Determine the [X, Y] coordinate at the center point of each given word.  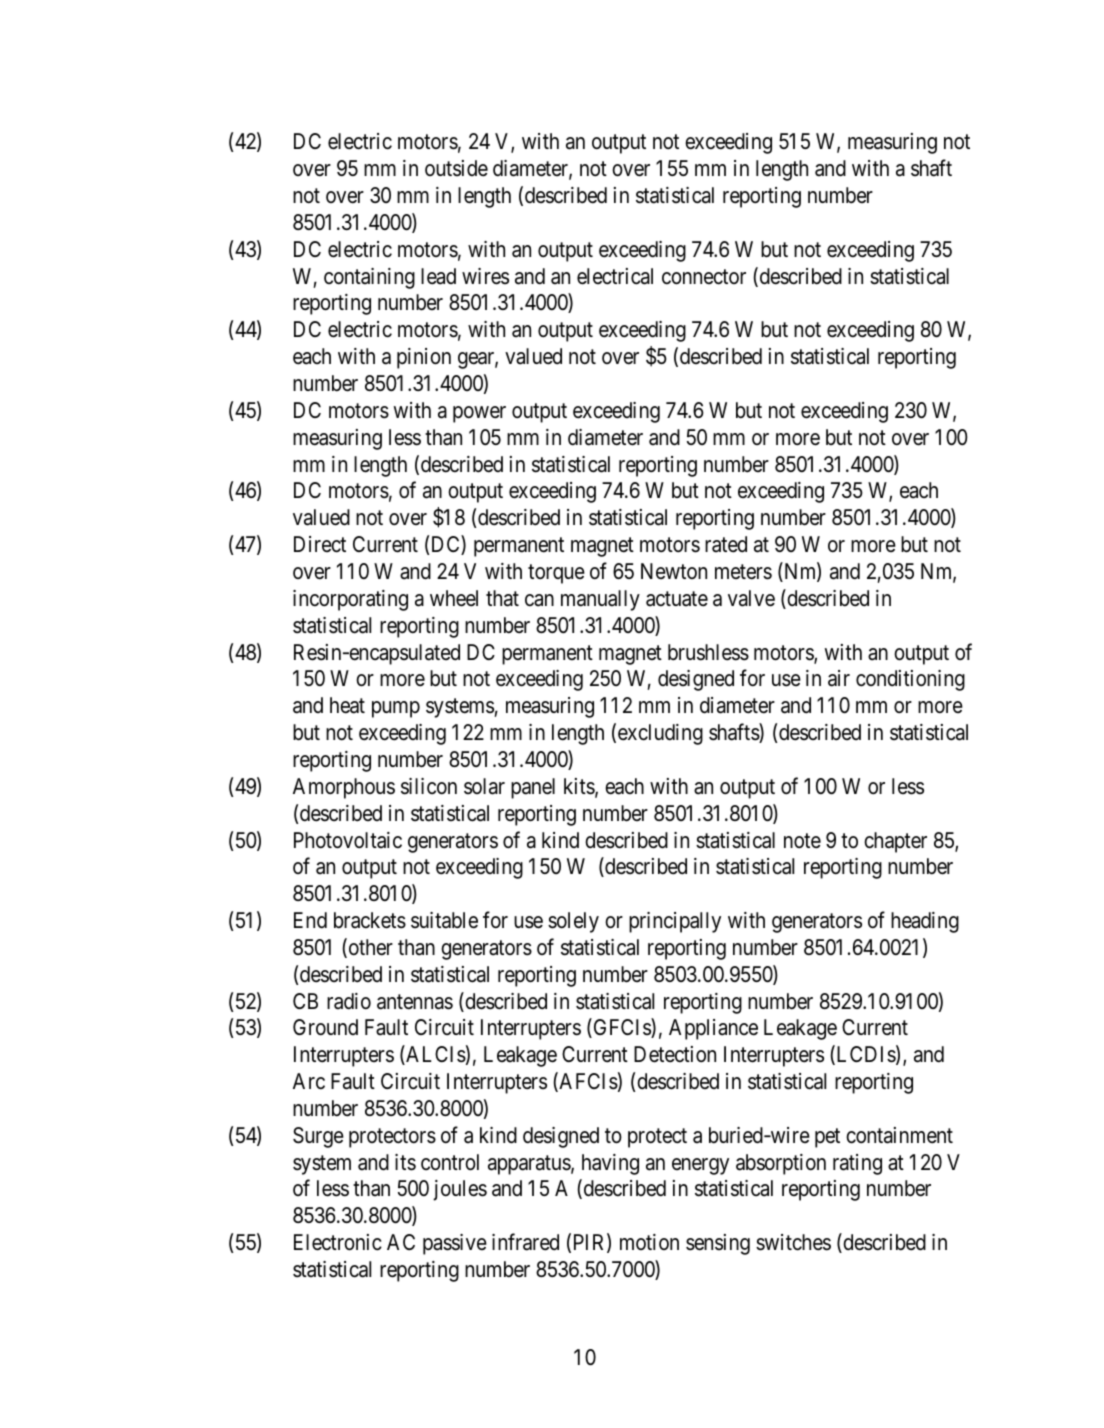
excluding [660, 734]
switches [793, 1242]
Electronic [338, 1242]
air [839, 678]
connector [704, 277]
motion [649, 1242]
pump [396, 709]
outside [456, 168]
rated [726, 544]
